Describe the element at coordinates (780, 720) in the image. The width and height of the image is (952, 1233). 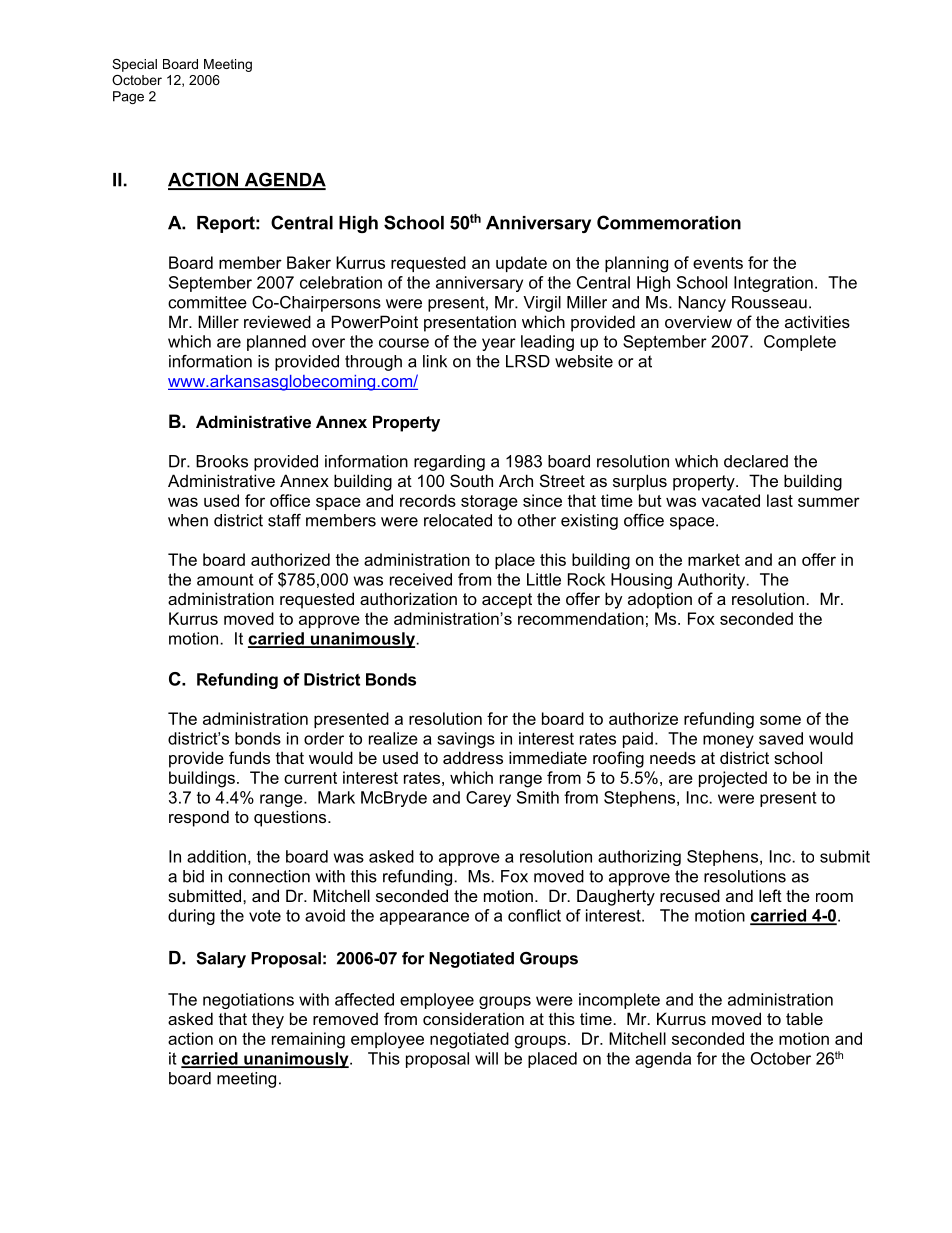
I see `some` at that location.
